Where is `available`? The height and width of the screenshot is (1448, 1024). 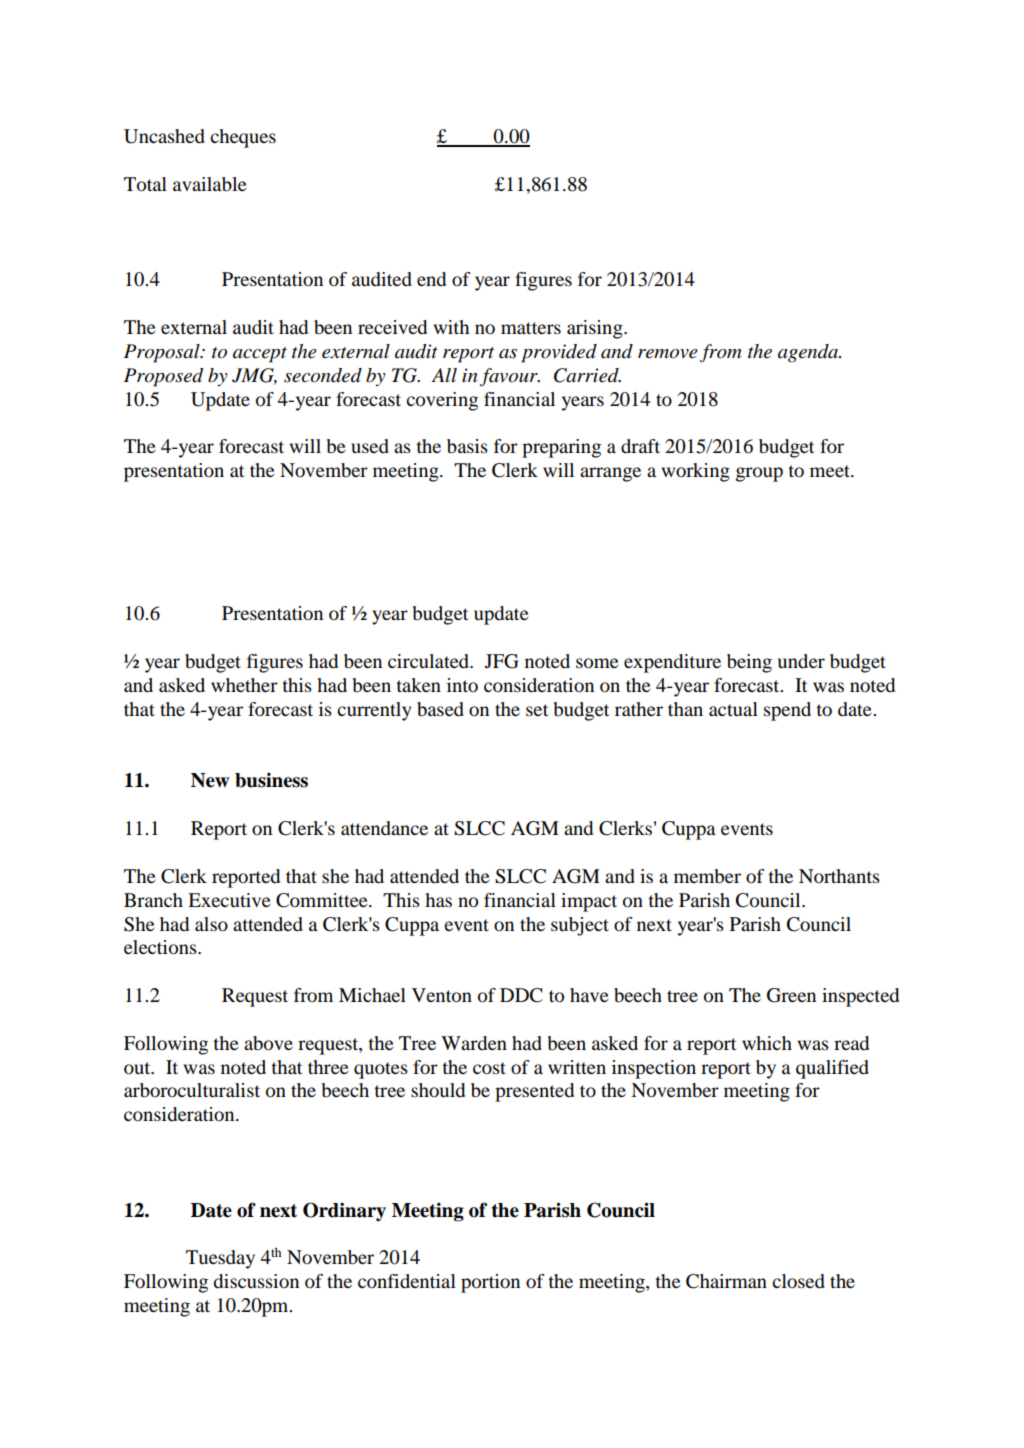
available is located at coordinates (210, 184).
